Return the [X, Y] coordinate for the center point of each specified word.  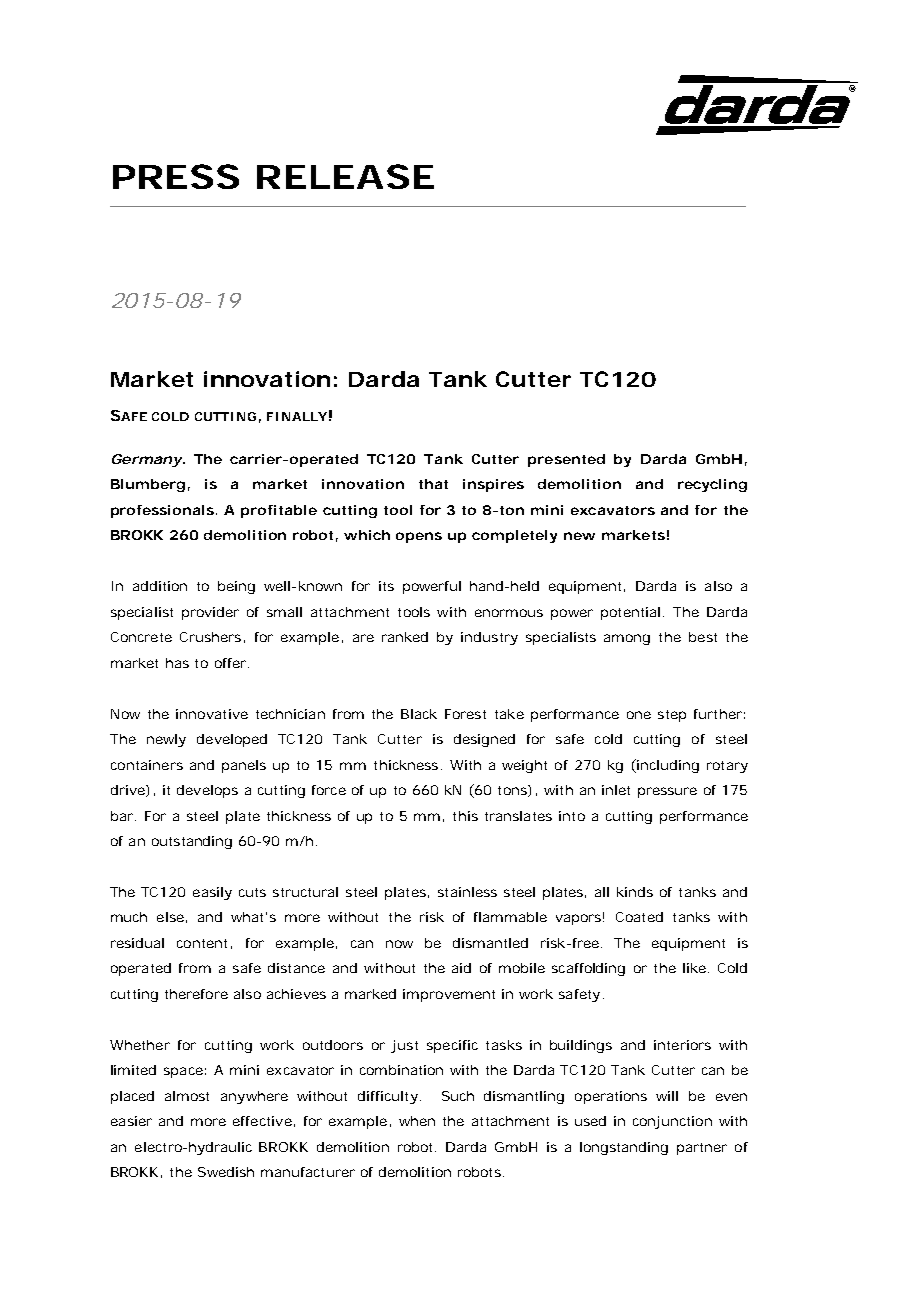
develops [207, 791]
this [465, 816]
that [433, 484]
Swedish [226, 1172]
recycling [712, 485]
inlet [616, 790]
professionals [162, 511]
